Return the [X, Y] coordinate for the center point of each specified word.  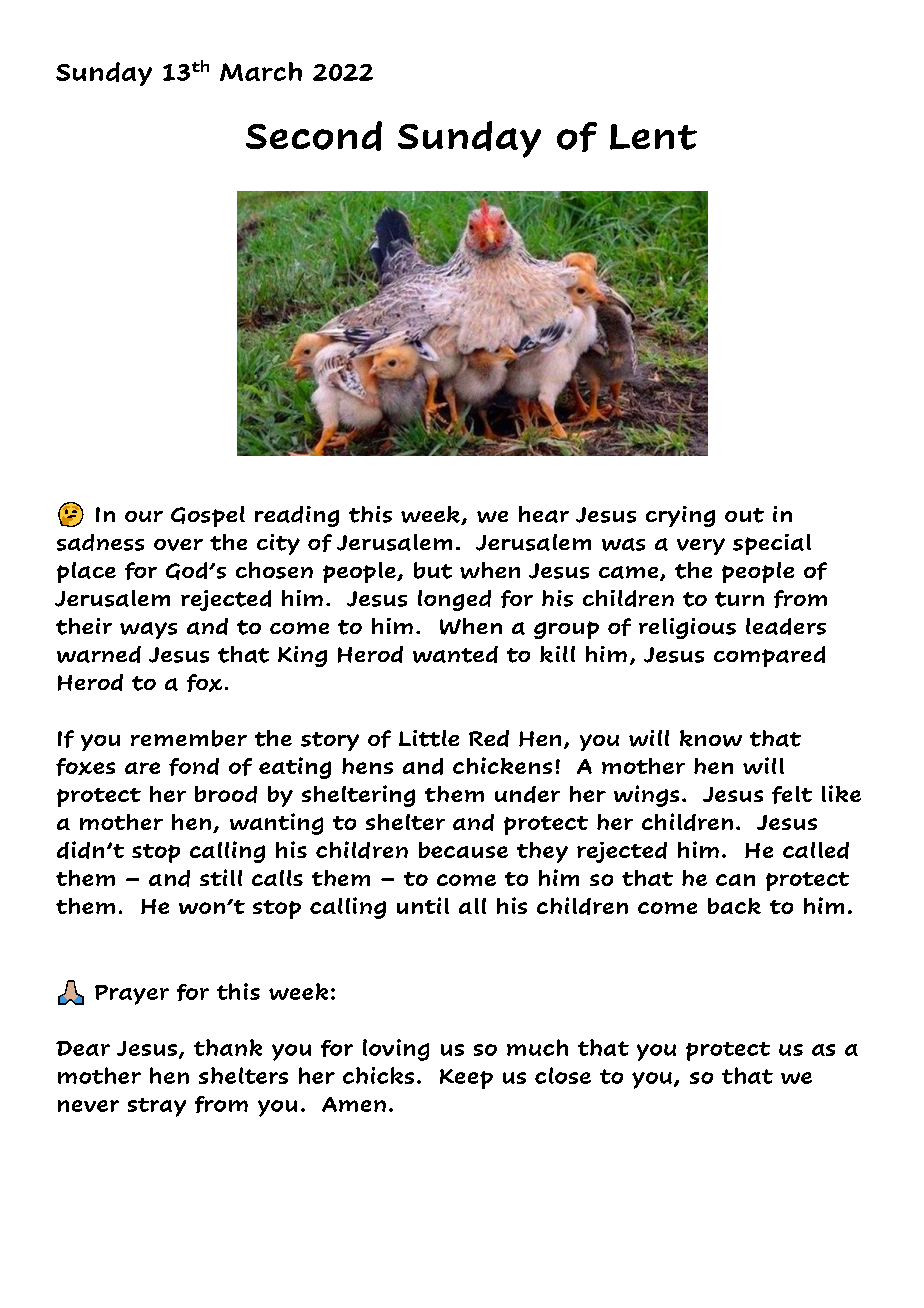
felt [792, 795]
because [463, 850]
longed [454, 600]
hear [544, 514]
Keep [466, 1079]
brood [226, 794]
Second [314, 136]
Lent [653, 137]
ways [148, 630]
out [744, 515]
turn [739, 599]
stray [157, 1107]
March [261, 71]
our [144, 516]
